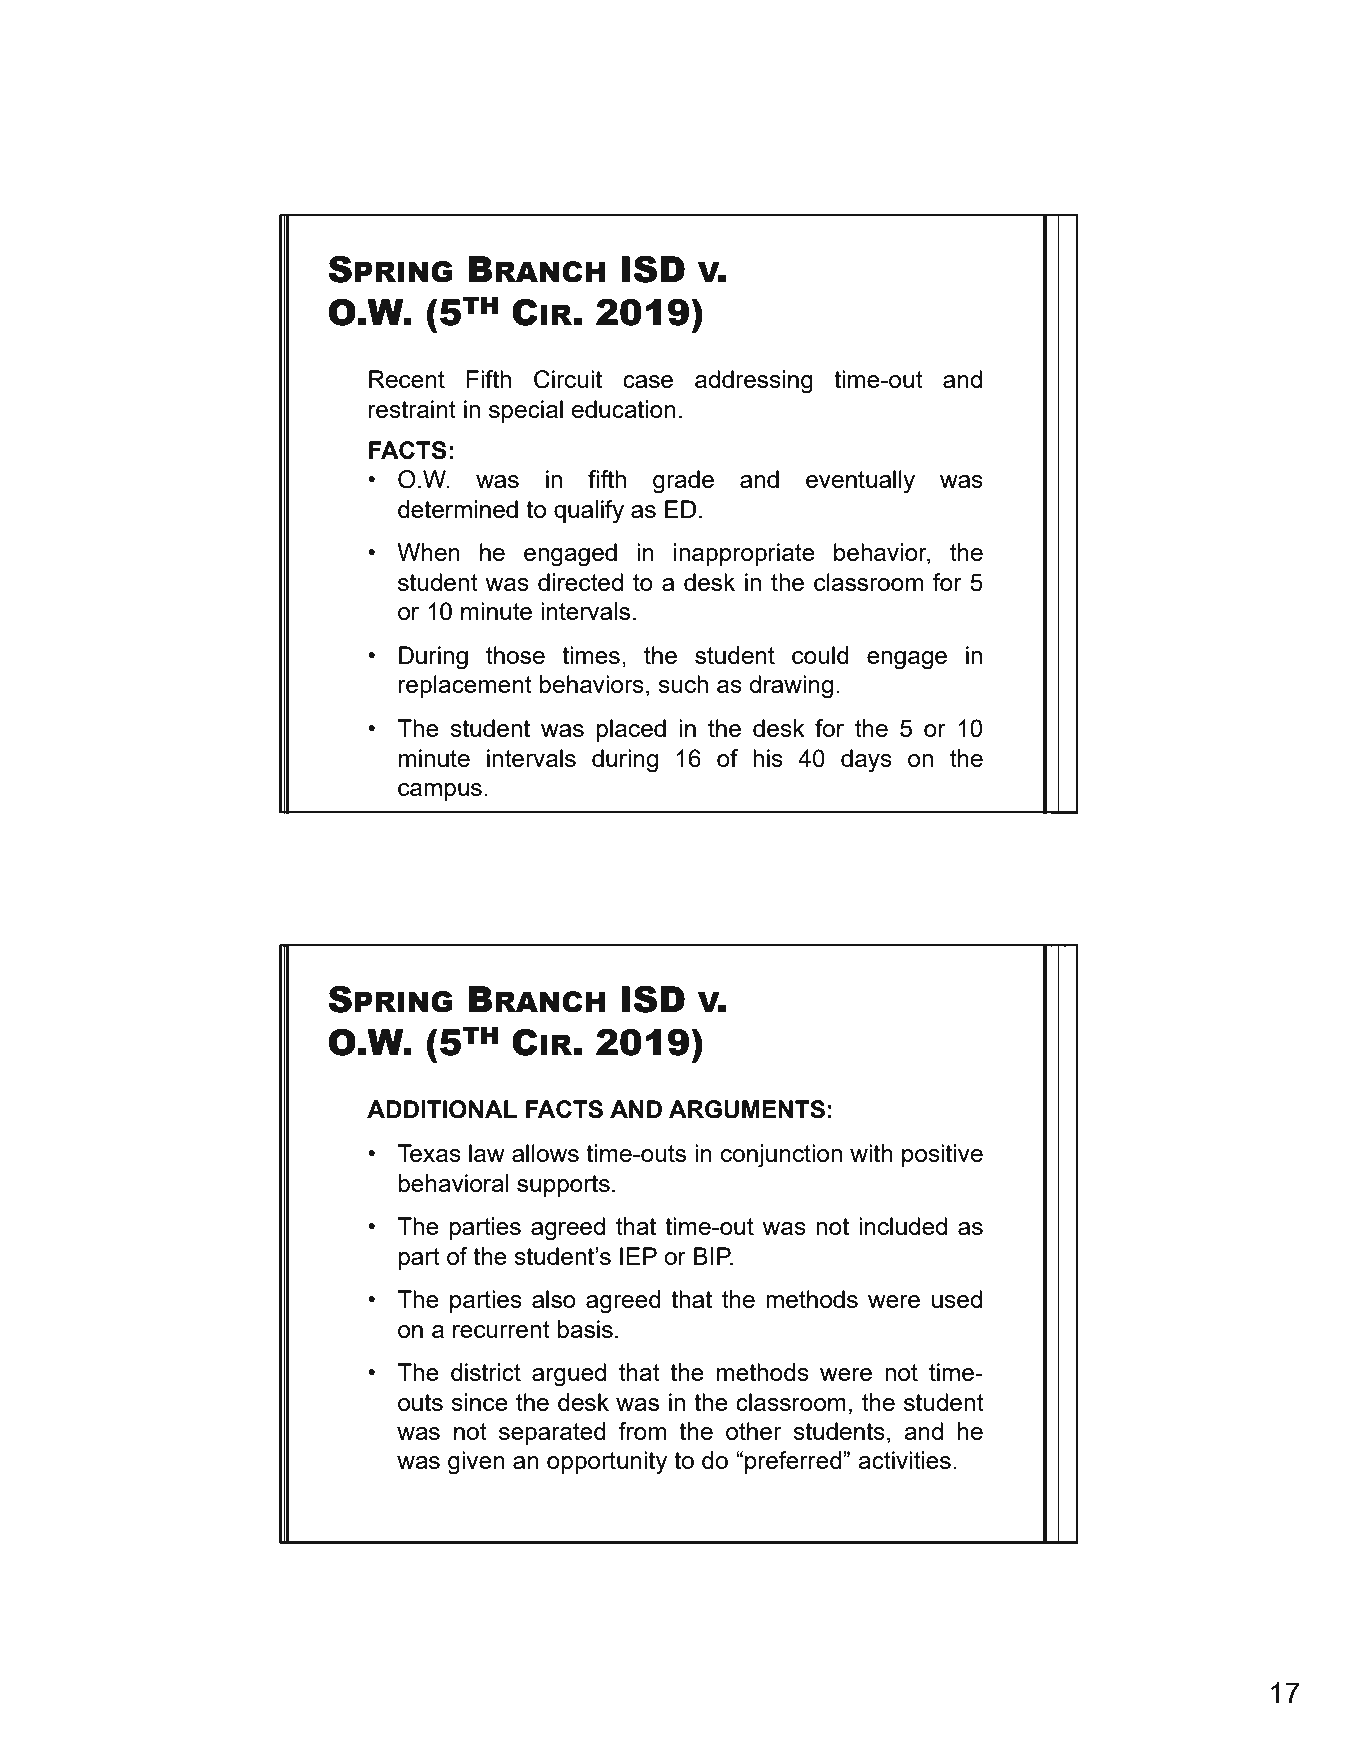  I want to click on given, so click(476, 1463).
